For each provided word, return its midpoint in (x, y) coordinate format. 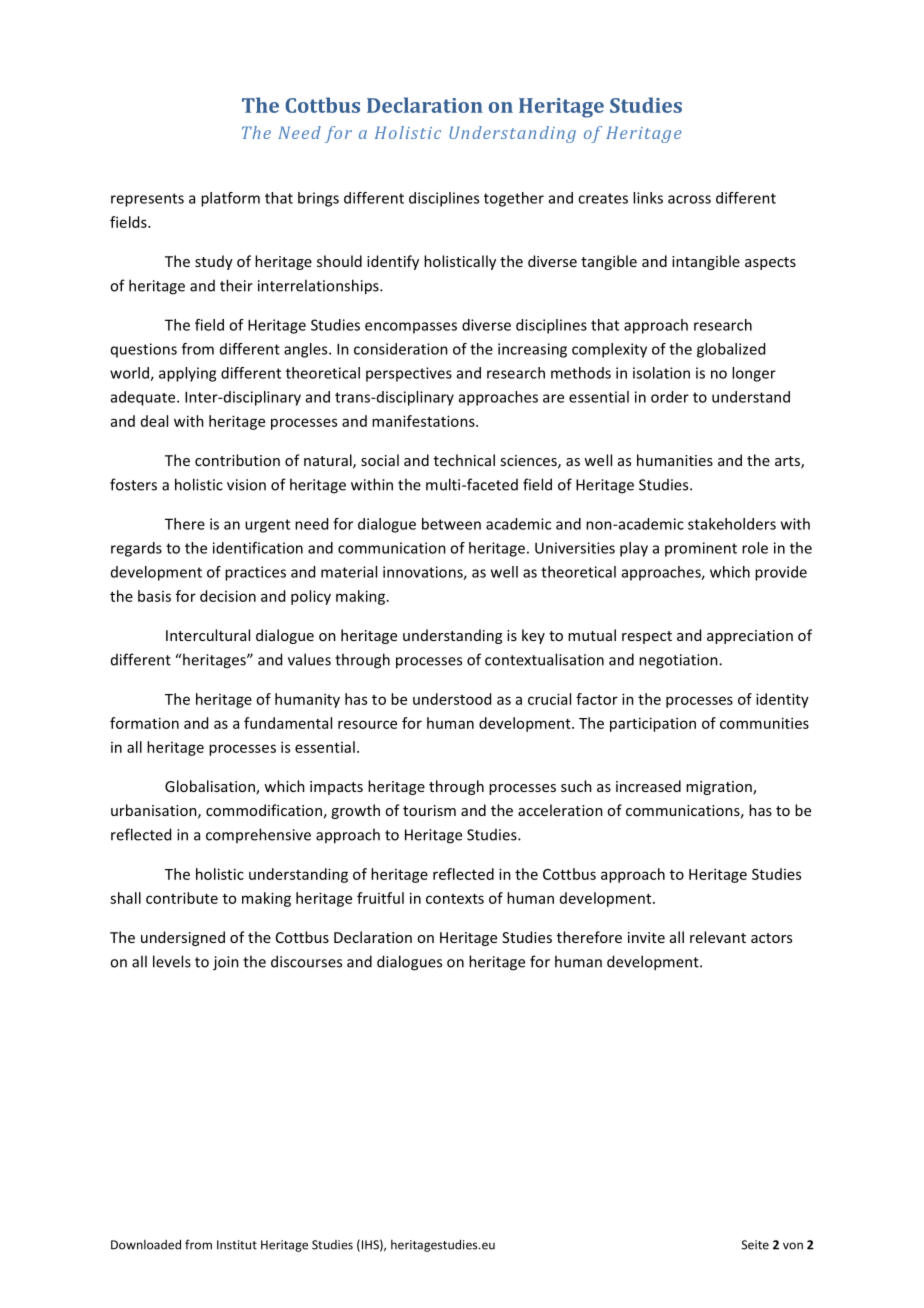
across (689, 199)
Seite (755, 1245)
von (793, 1246)
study (214, 262)
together (514, 199)
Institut (237, 1245)
